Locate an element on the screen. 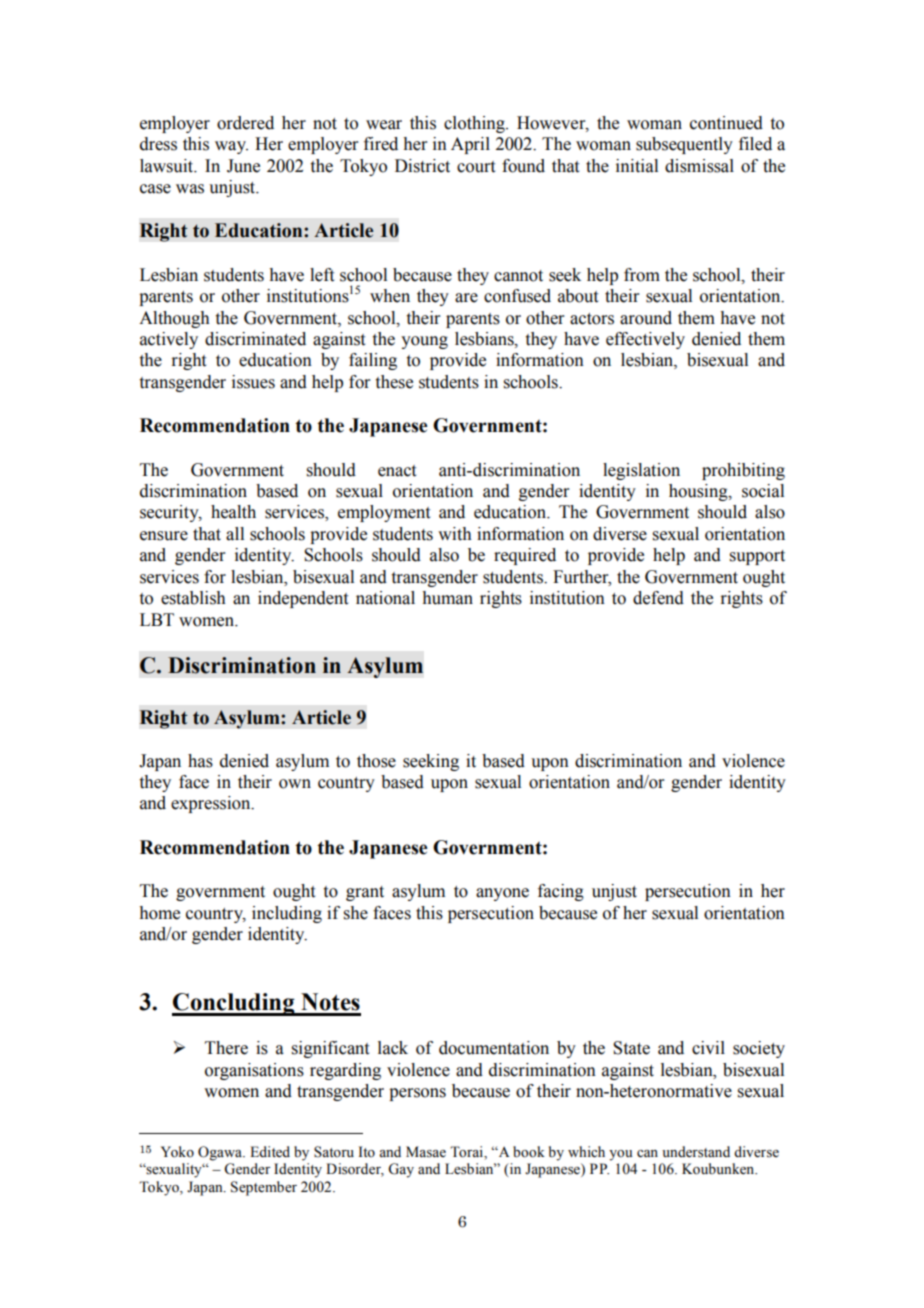 The image size is (924, 1308). with is located at coordinates (455, 534).
